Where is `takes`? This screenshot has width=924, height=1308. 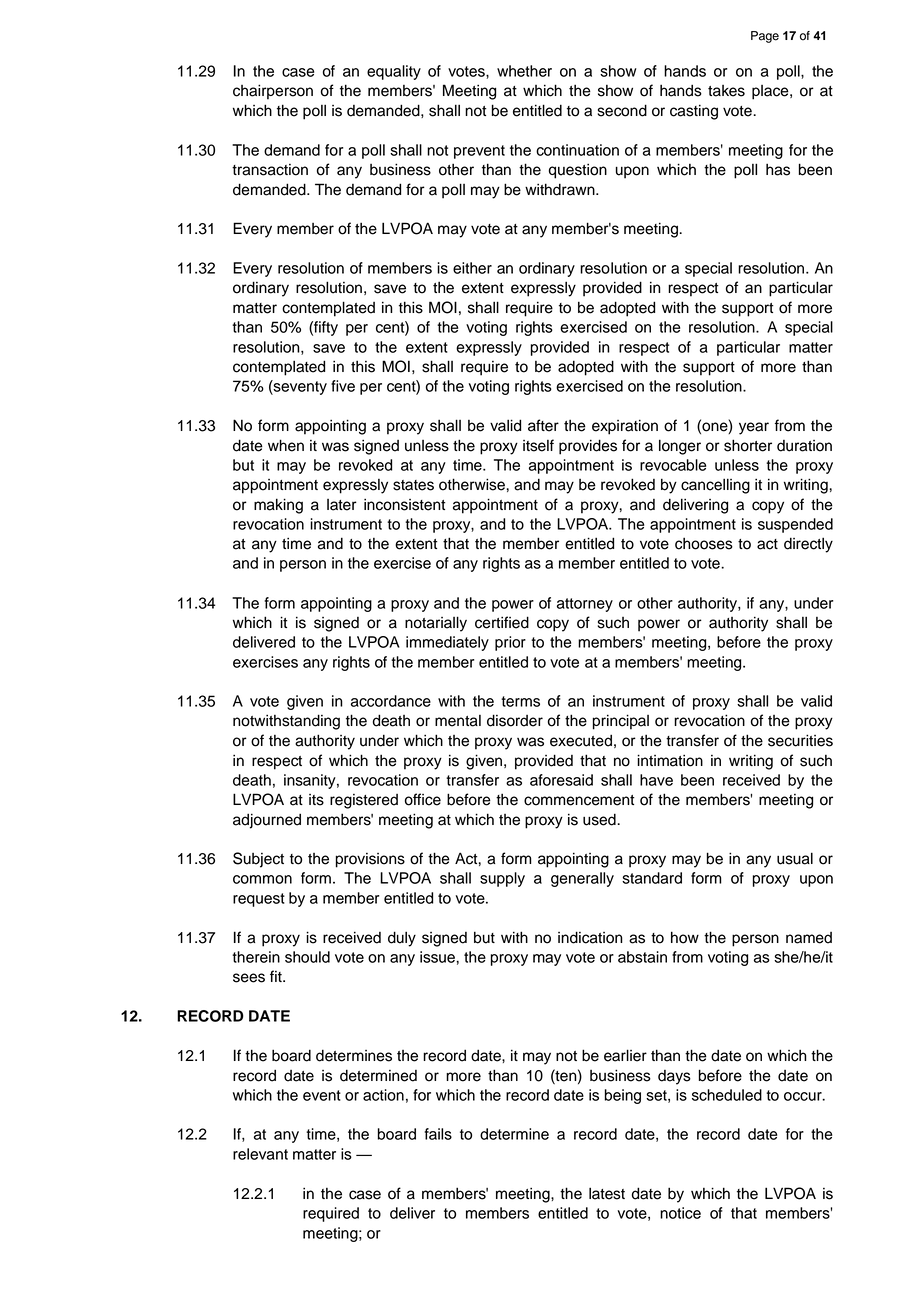 takes is located at coordinates (726, 91).
